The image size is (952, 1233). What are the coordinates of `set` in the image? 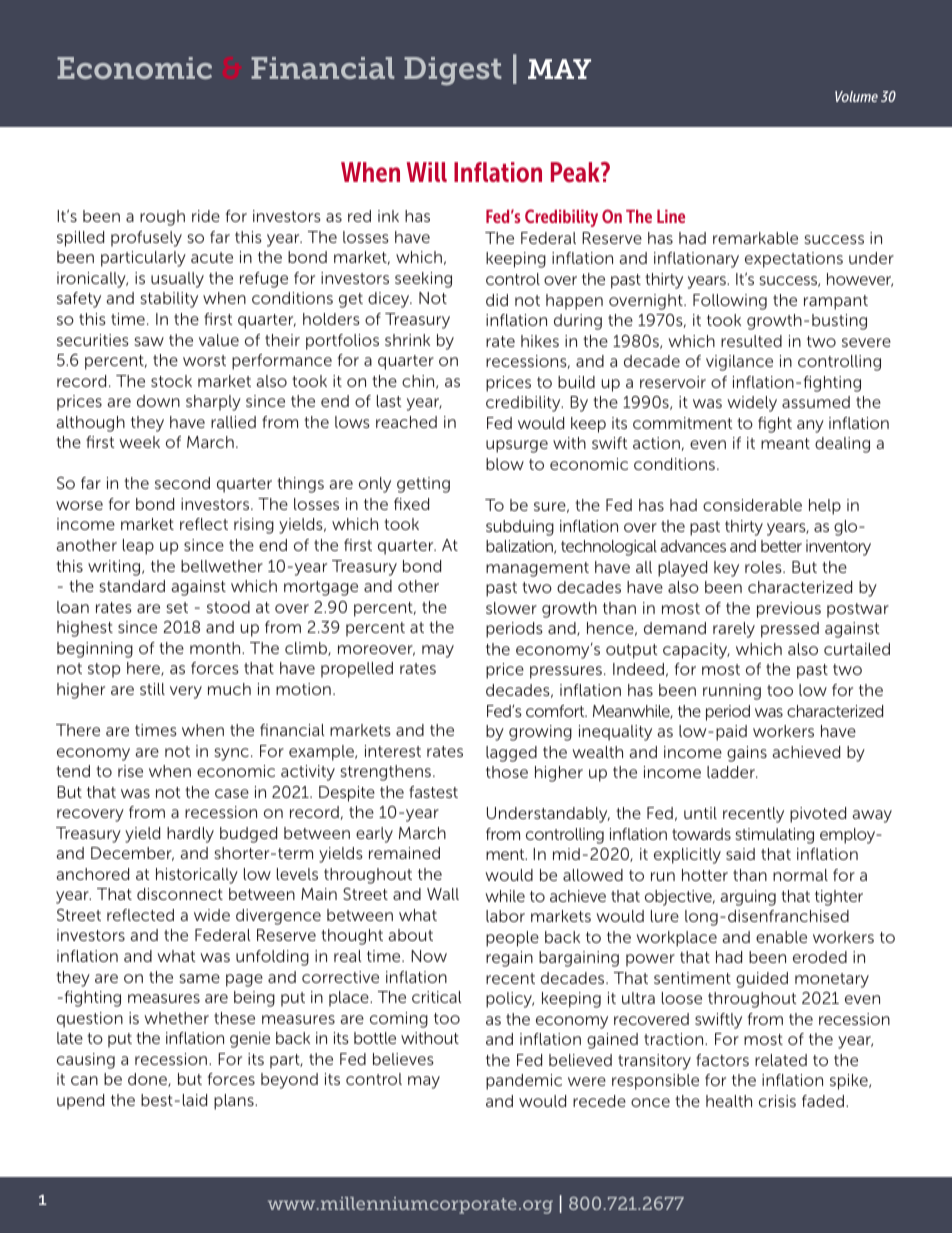 It's located at (177, 607).
